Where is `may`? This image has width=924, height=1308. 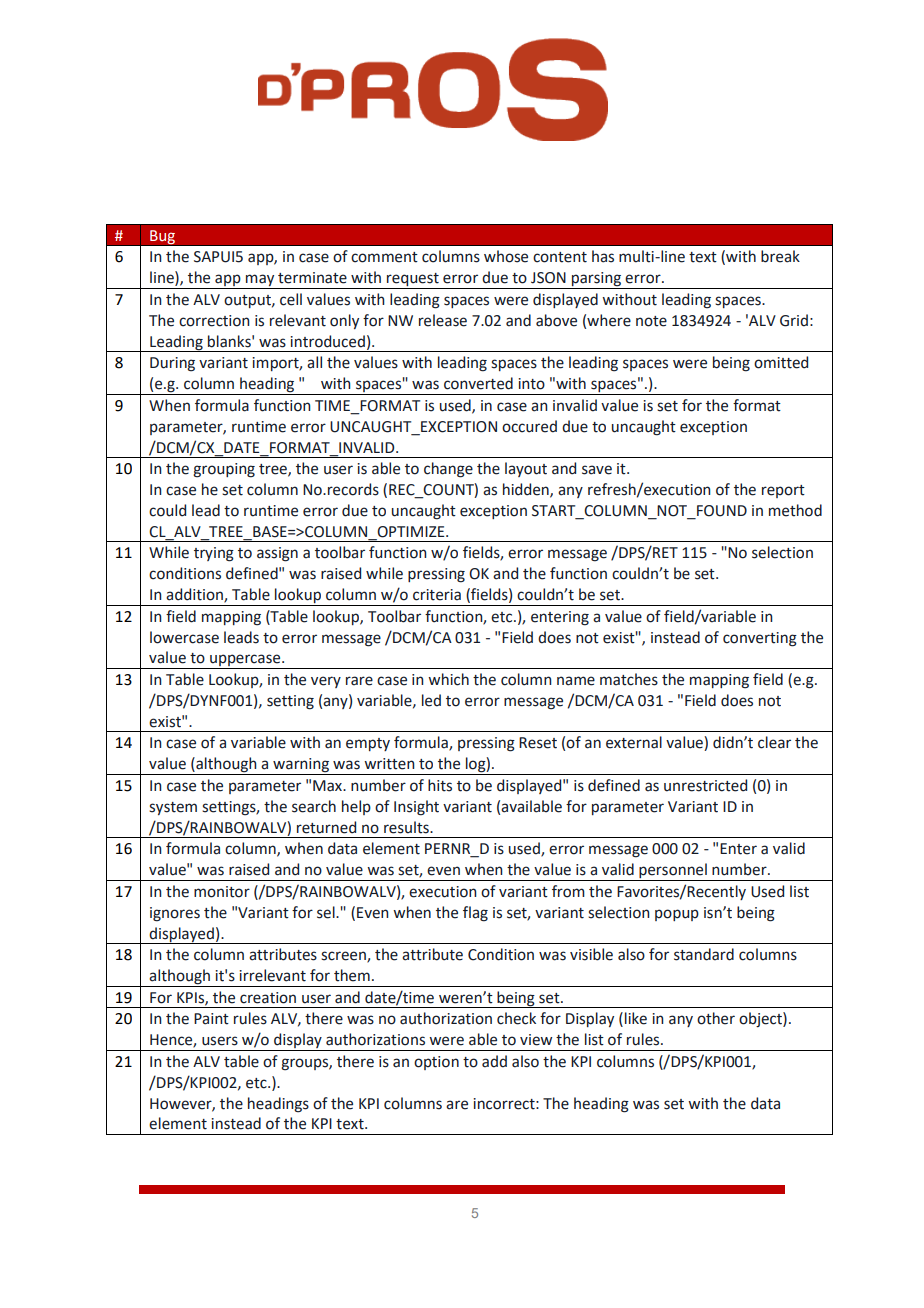
may is located at coordinates (260, 281).
